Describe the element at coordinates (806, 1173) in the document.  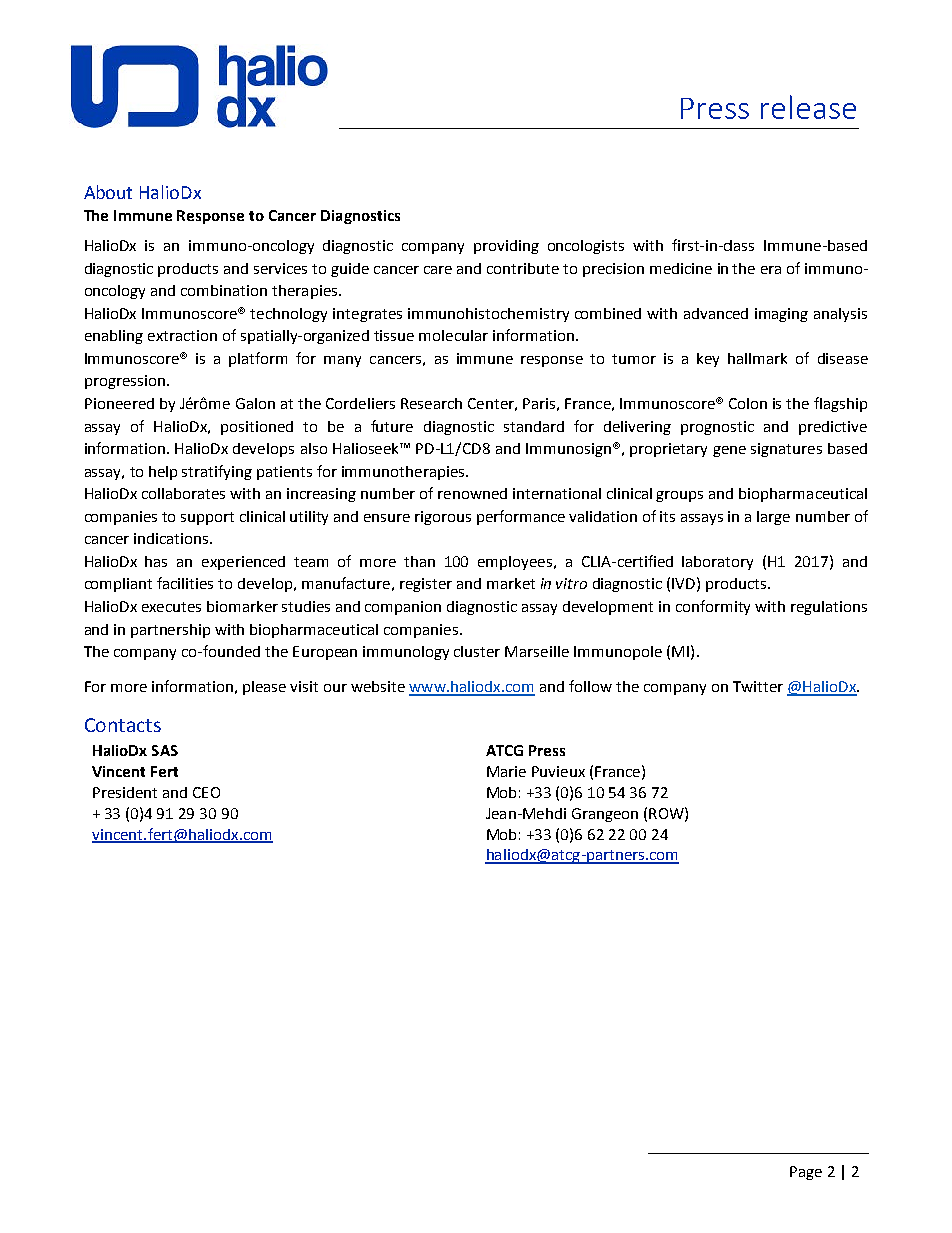
I see `Page` at that location.
